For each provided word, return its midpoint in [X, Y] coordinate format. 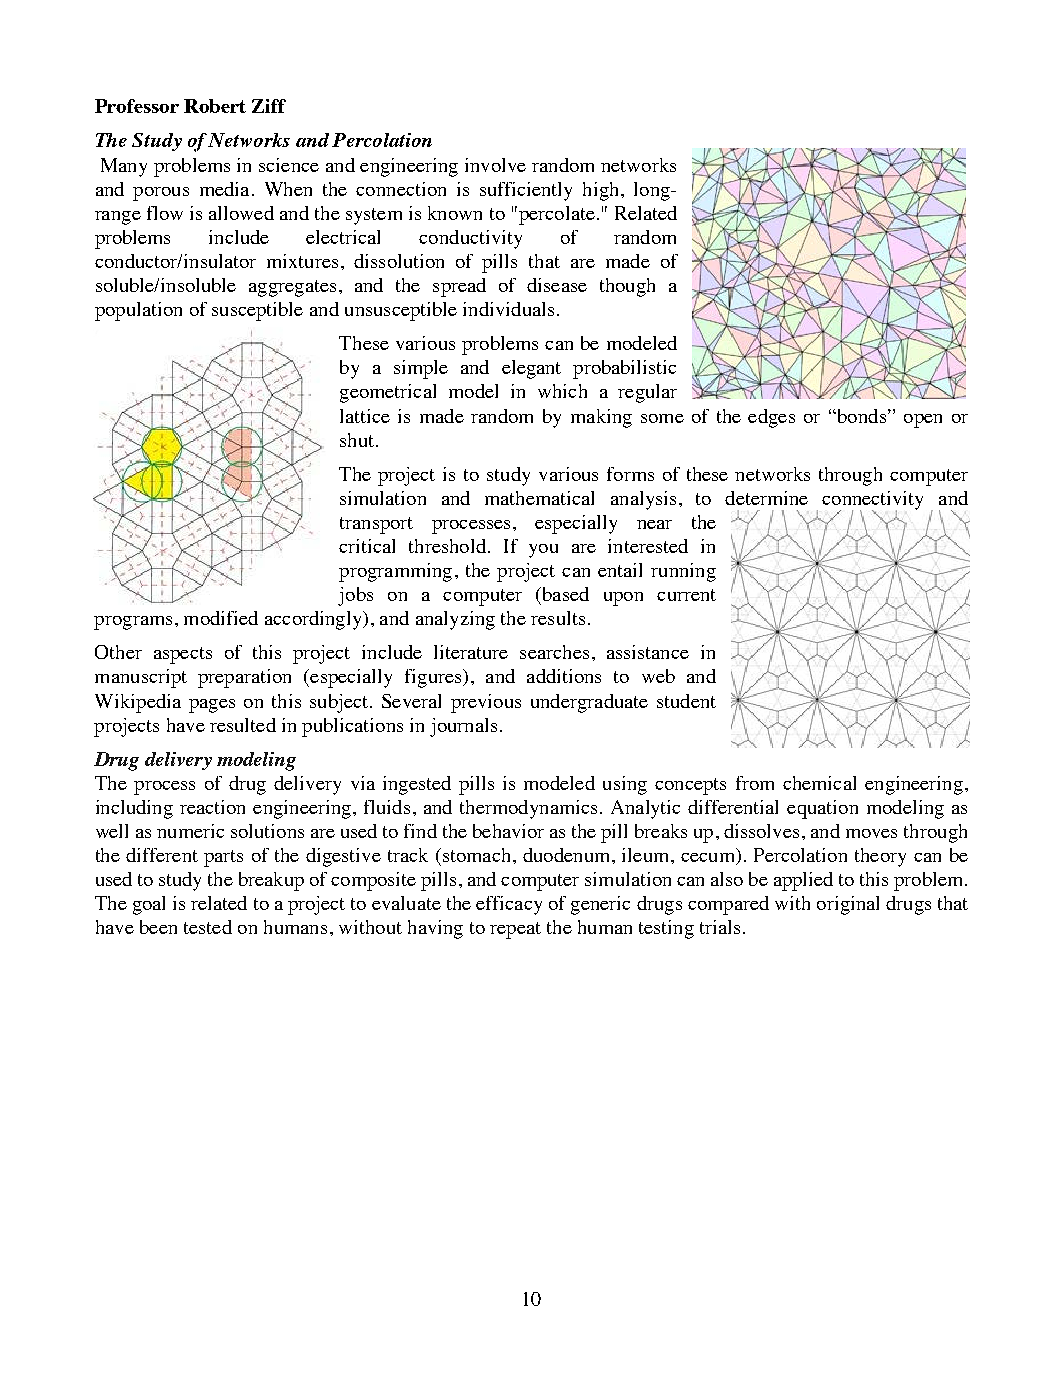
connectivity [872, 501]
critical [367, 546]
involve [495, 165]
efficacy [509, 905]
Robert [215, 106]
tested [208, 927]
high [602, 191]
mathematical [539, 498]
